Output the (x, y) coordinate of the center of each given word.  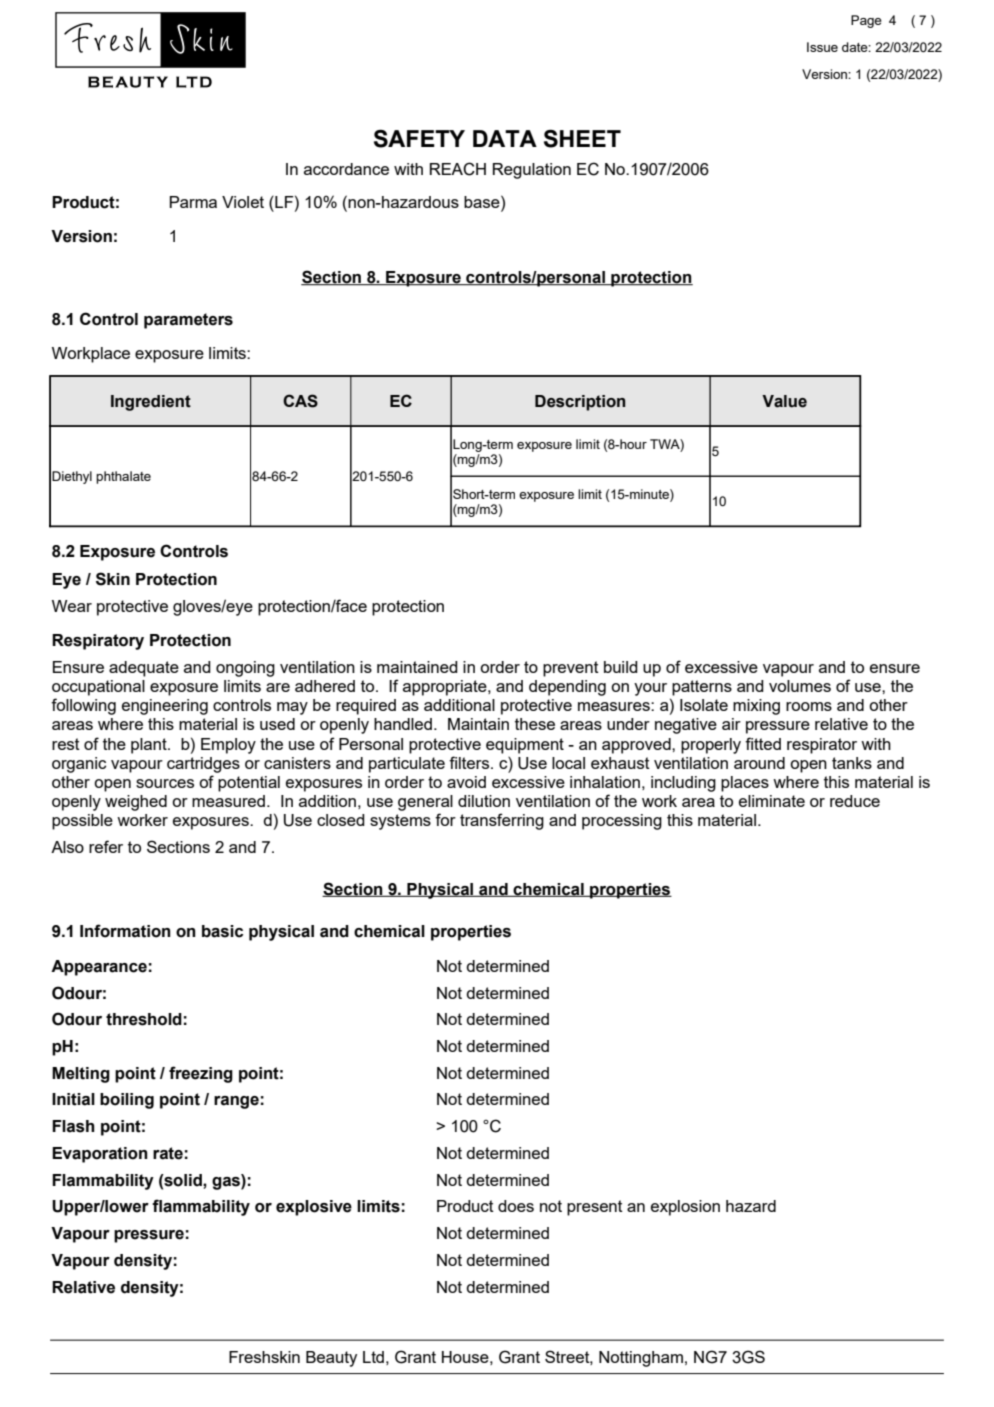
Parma (193, 202)
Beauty (331, 1359)
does (516, 1206)
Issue (822, 47)
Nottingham (641, 1359)
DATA (505, 138)
